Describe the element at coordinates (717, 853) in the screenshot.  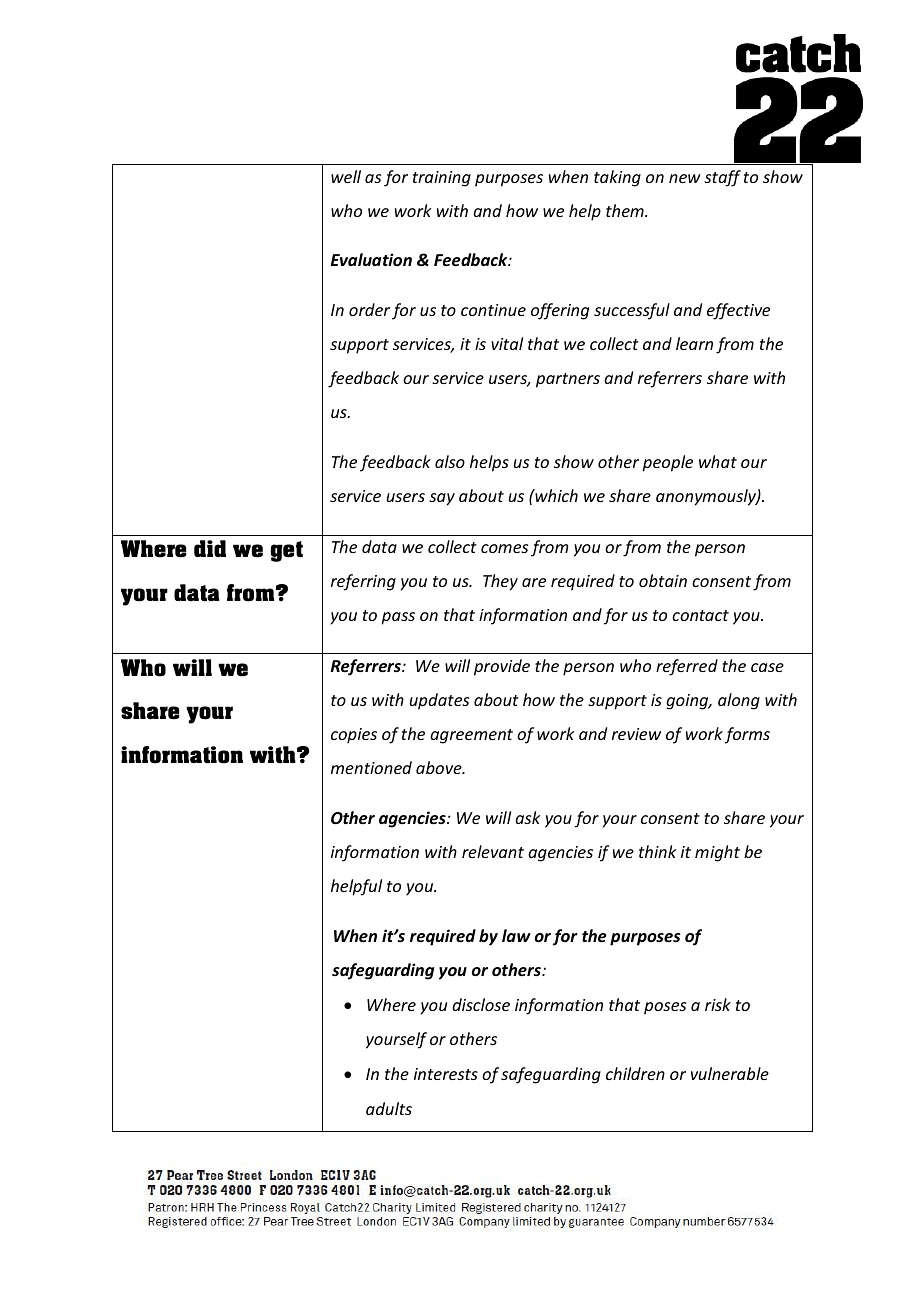
I see `might` at that location.
